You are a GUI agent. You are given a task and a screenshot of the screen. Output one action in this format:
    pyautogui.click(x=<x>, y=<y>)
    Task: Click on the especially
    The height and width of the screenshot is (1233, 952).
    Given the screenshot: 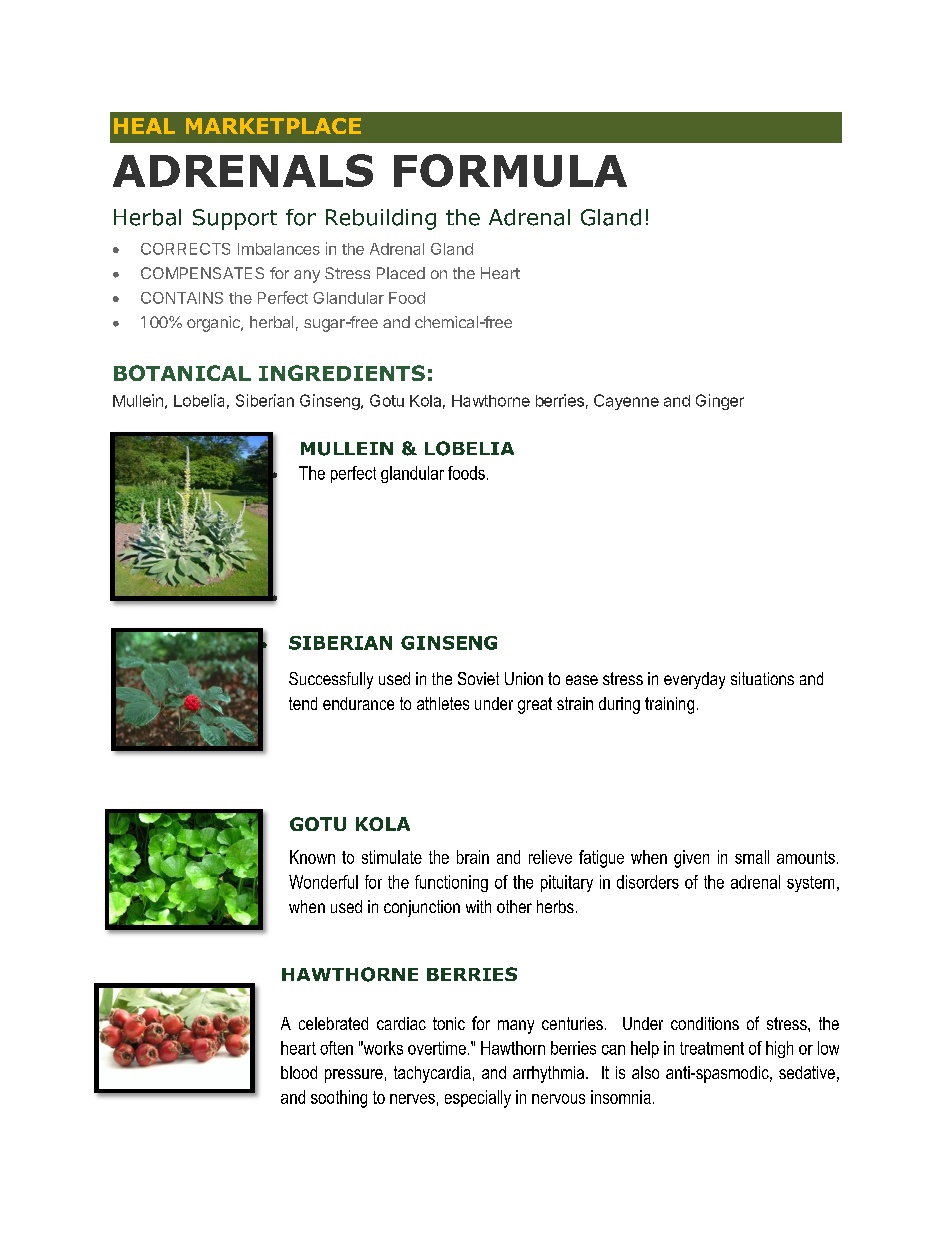 What is the action you would take?
    pyautogui.click(x=478, y=1099)
